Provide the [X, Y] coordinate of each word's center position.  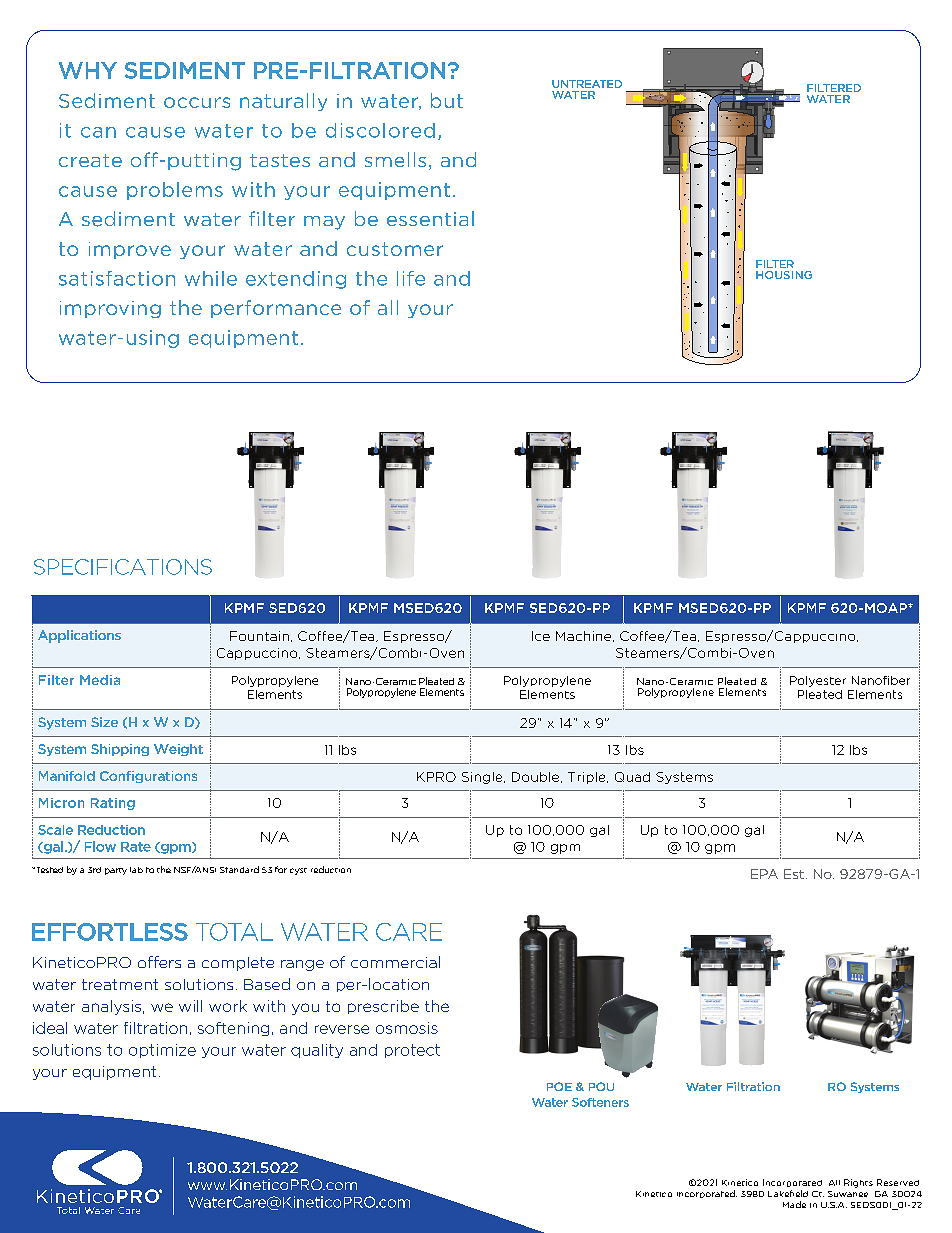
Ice [541, 636]
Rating [113, 804]
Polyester [818, 681]
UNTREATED [587, 84]
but [447, 100]
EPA [764, 874]
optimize [162, 1051]
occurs [197, 102]
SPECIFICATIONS [123, 567]
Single [483, 778]
